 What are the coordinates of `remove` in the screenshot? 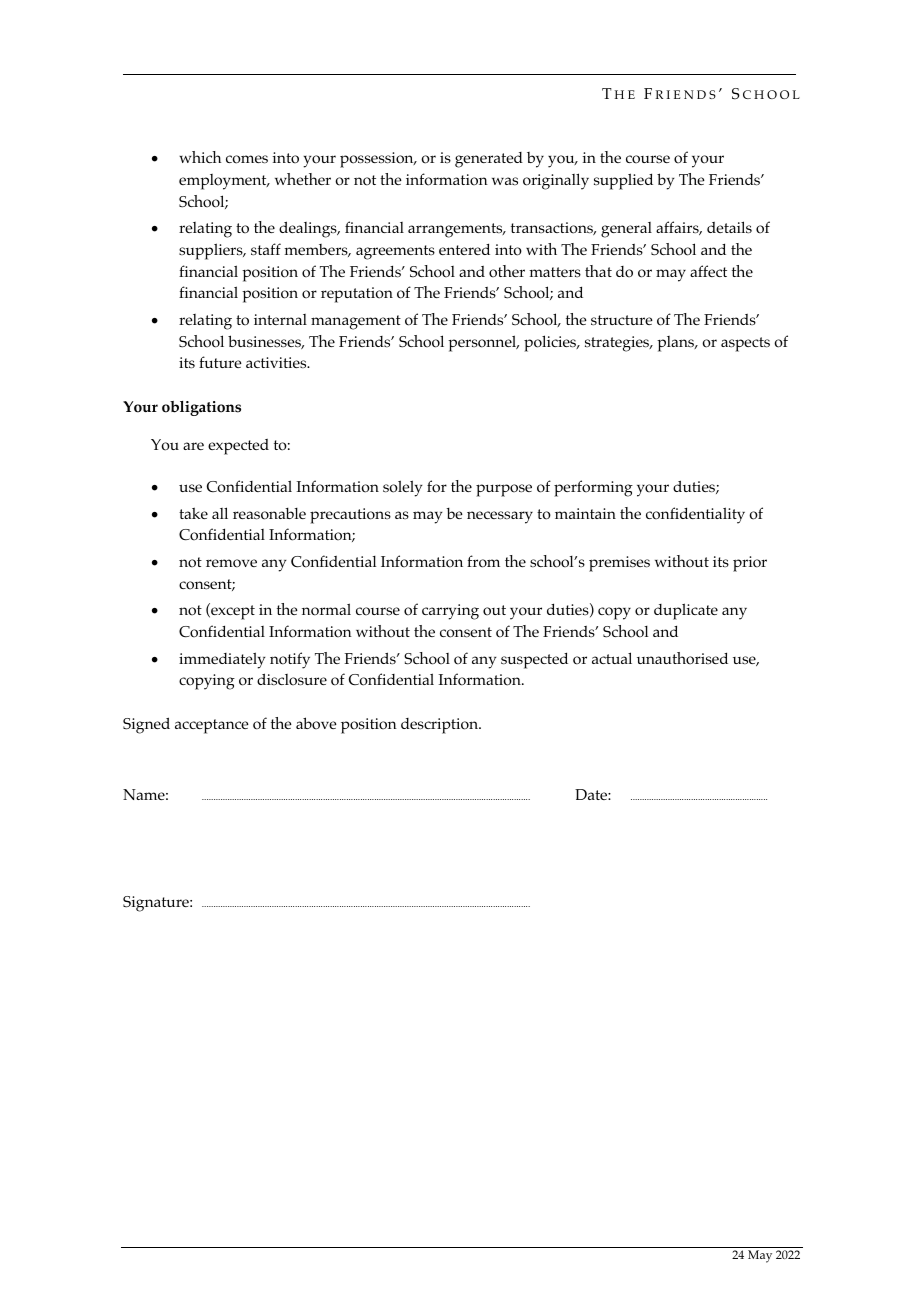 It's located at (231, 563).
